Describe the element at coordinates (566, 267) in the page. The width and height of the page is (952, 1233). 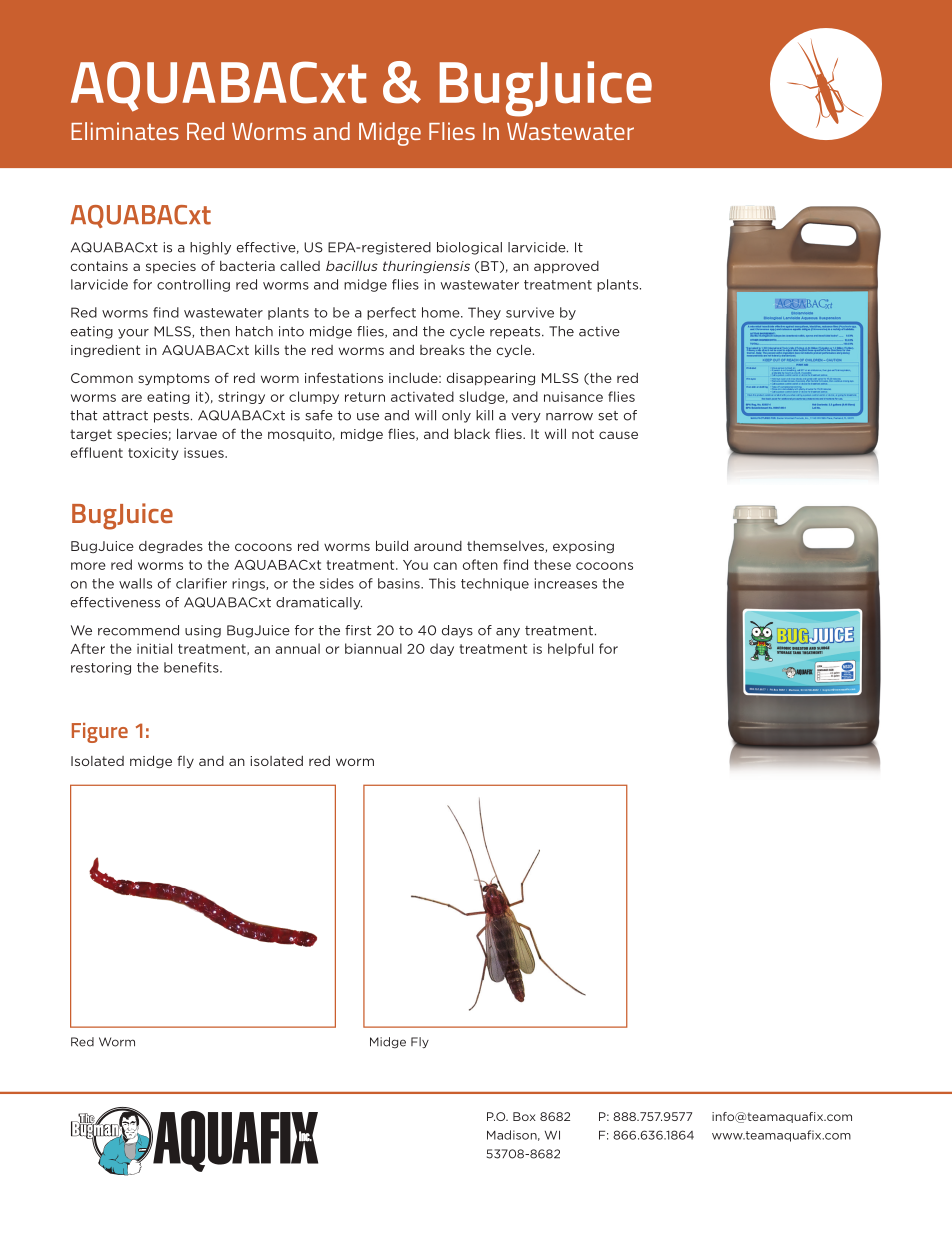
I see `approved` at that location.
